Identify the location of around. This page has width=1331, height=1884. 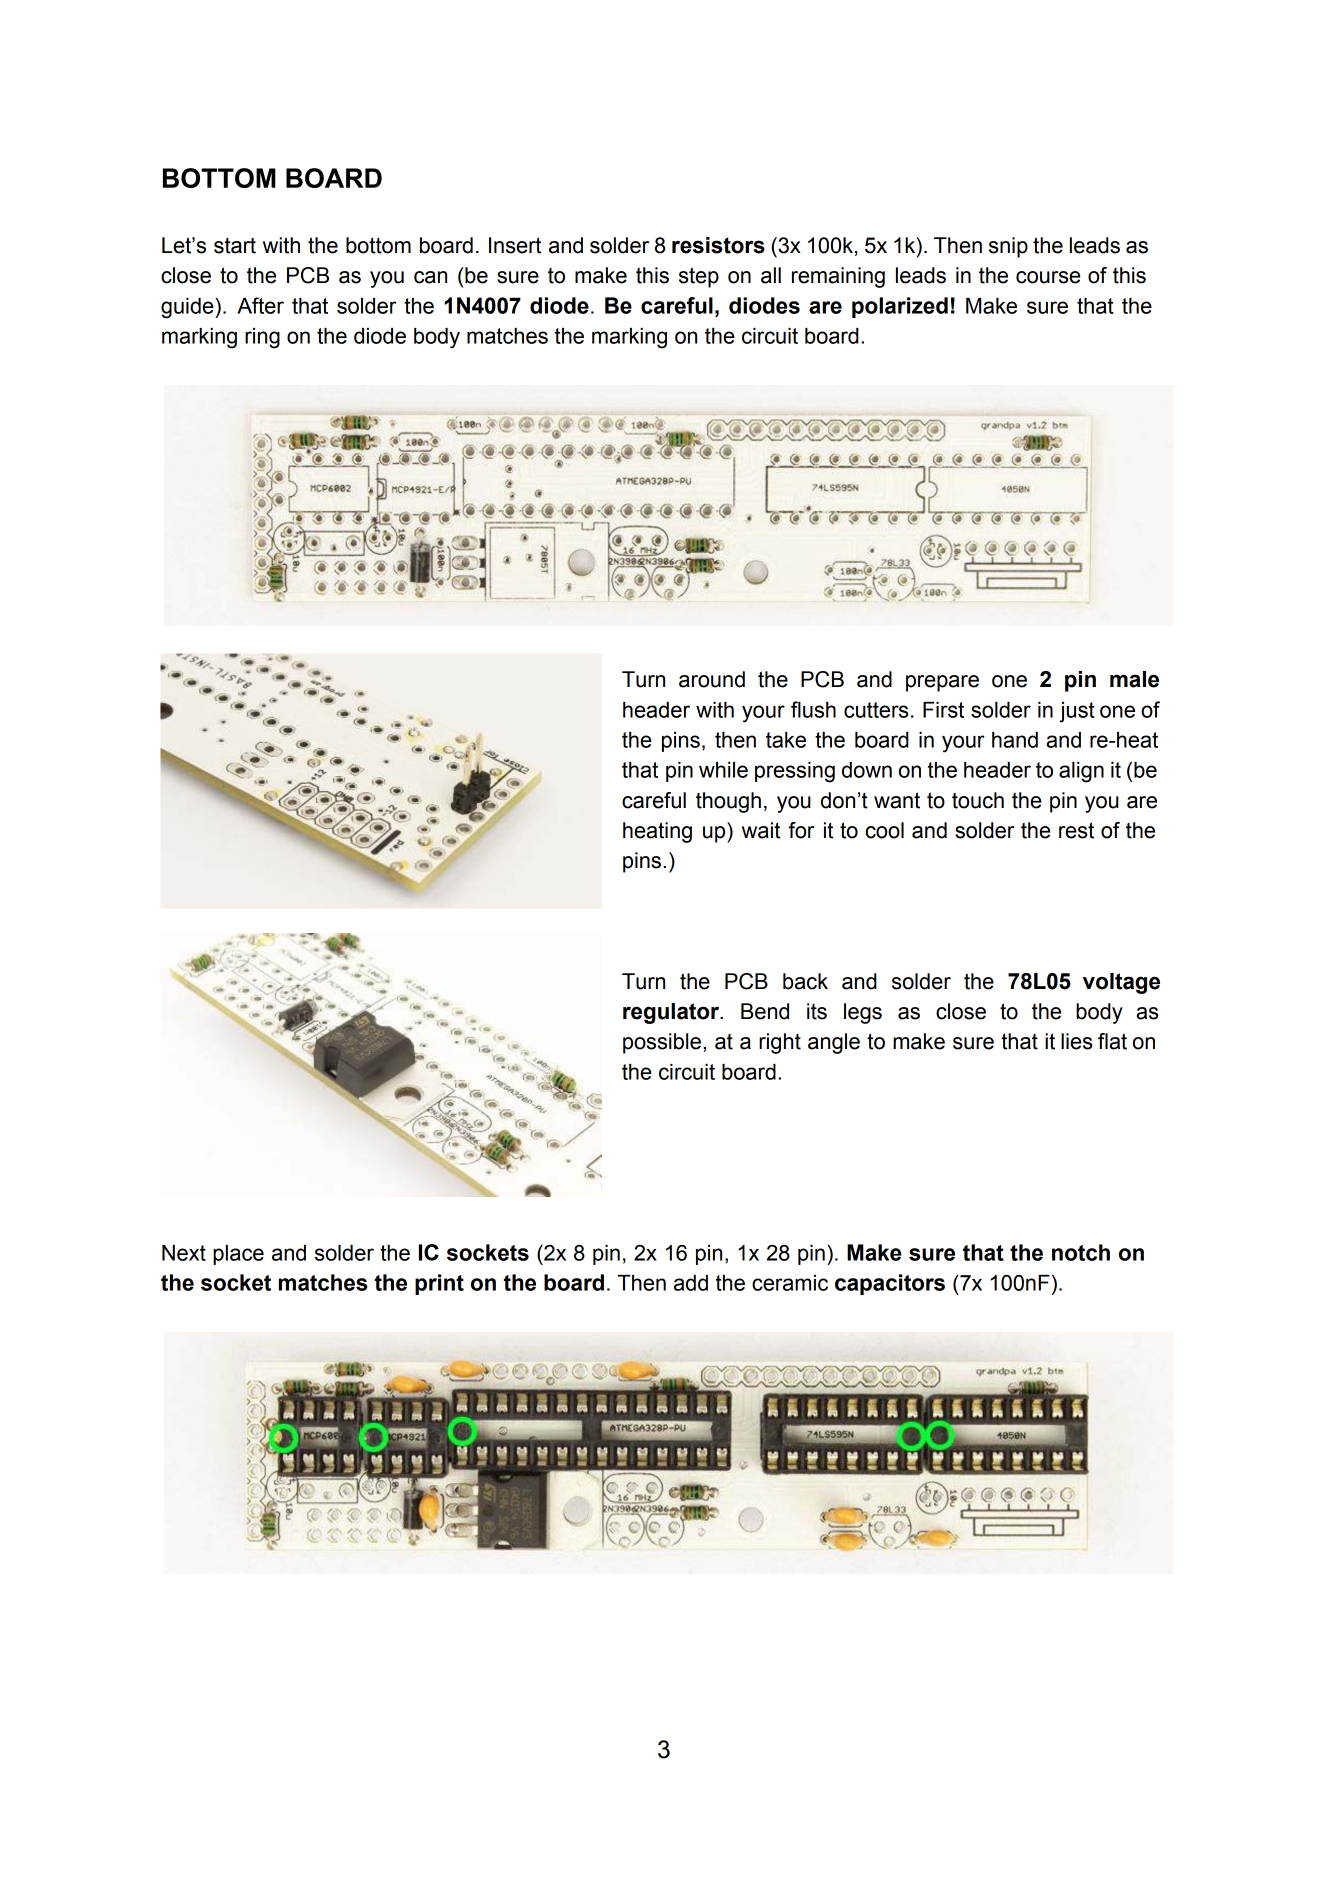
(712, 679).
